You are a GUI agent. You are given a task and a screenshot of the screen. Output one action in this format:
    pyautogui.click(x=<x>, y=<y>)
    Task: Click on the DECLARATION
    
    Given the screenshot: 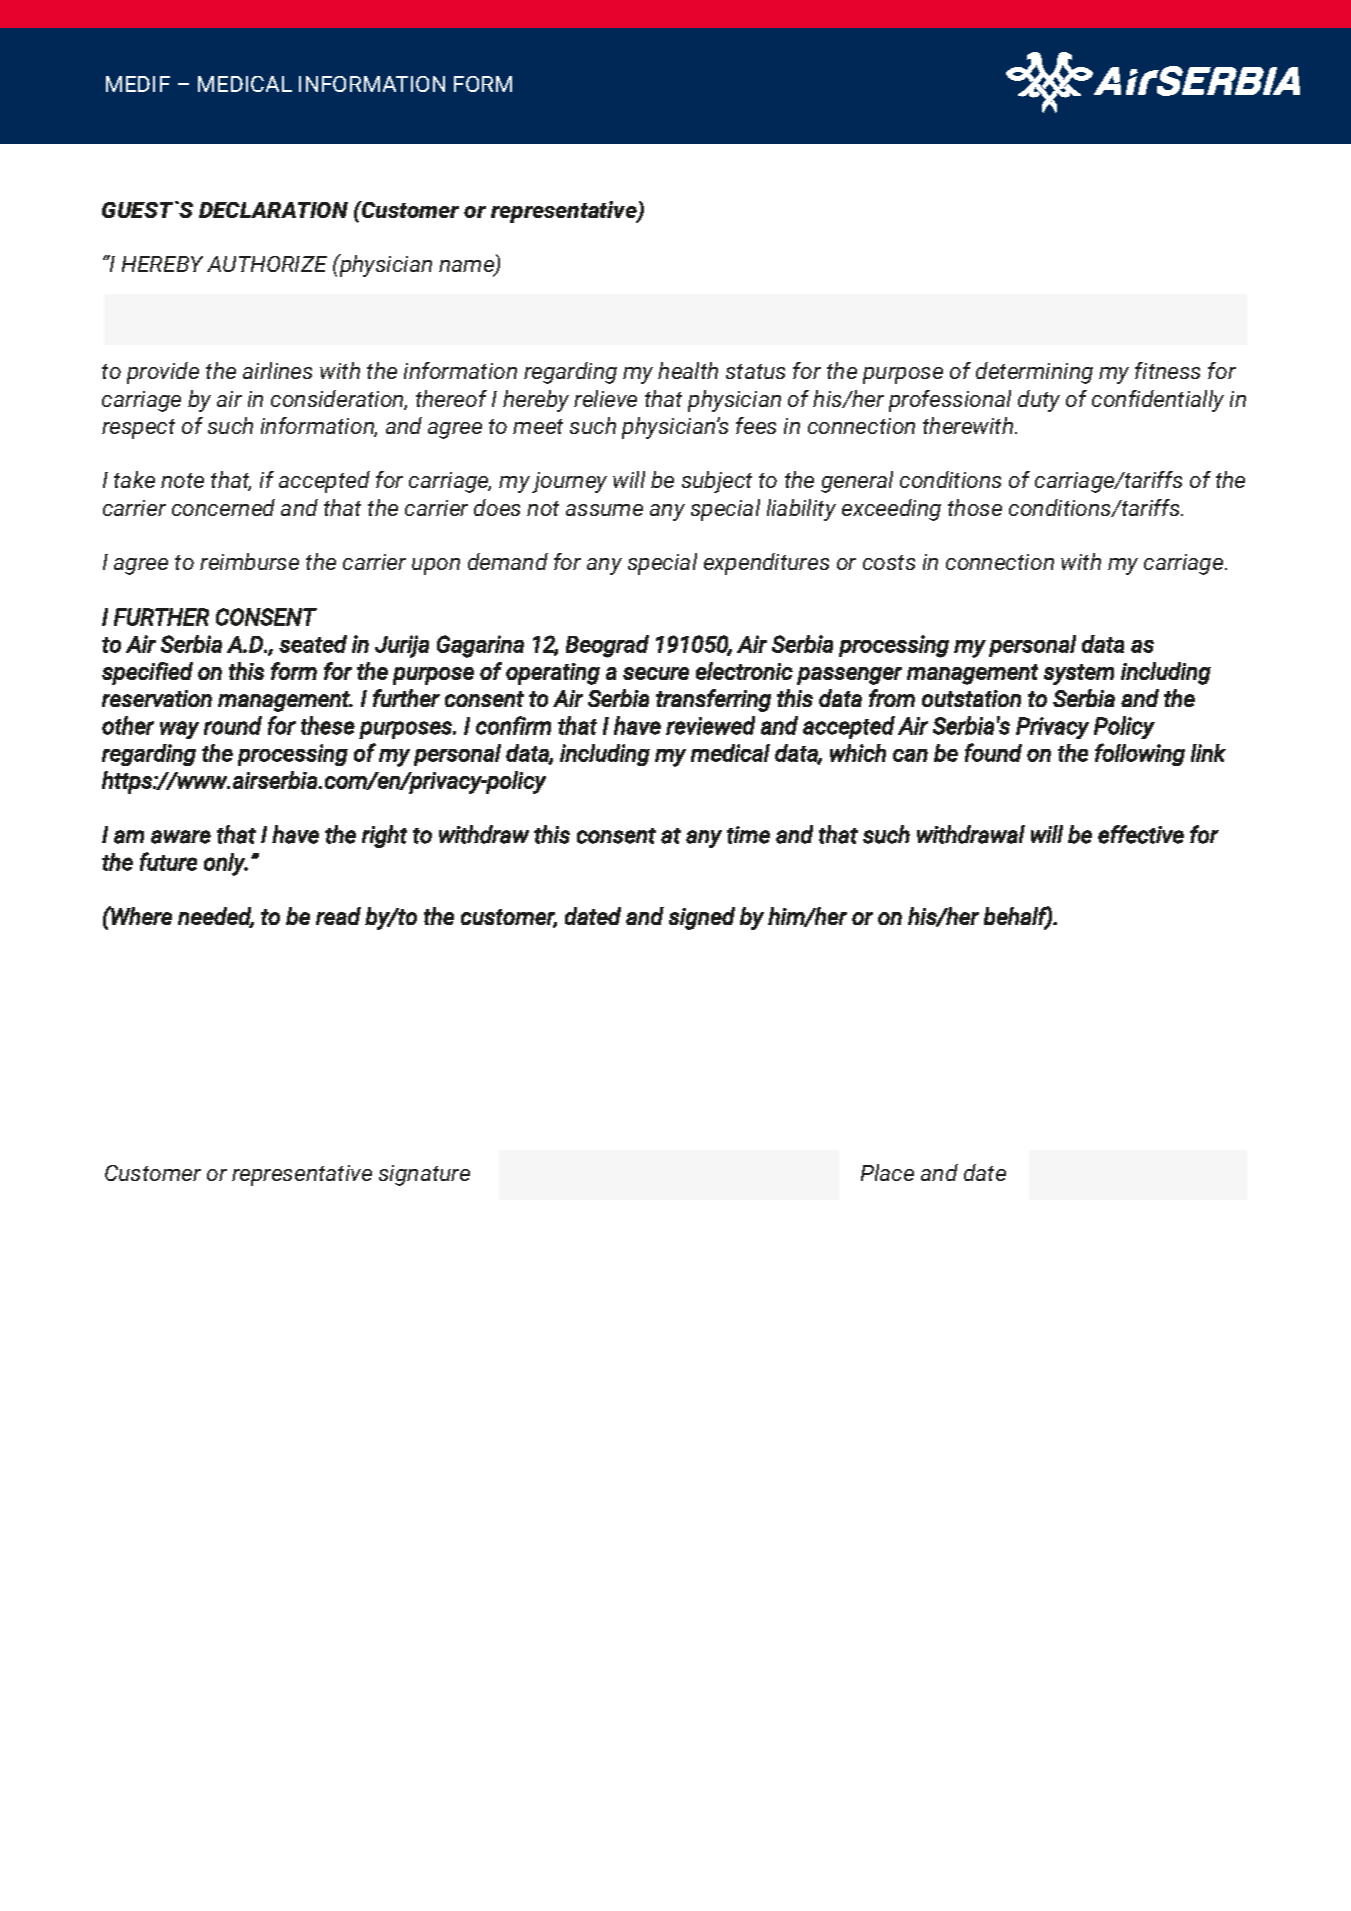 What is the action you would take?
    pyautogui.click(x=273, y=210)
